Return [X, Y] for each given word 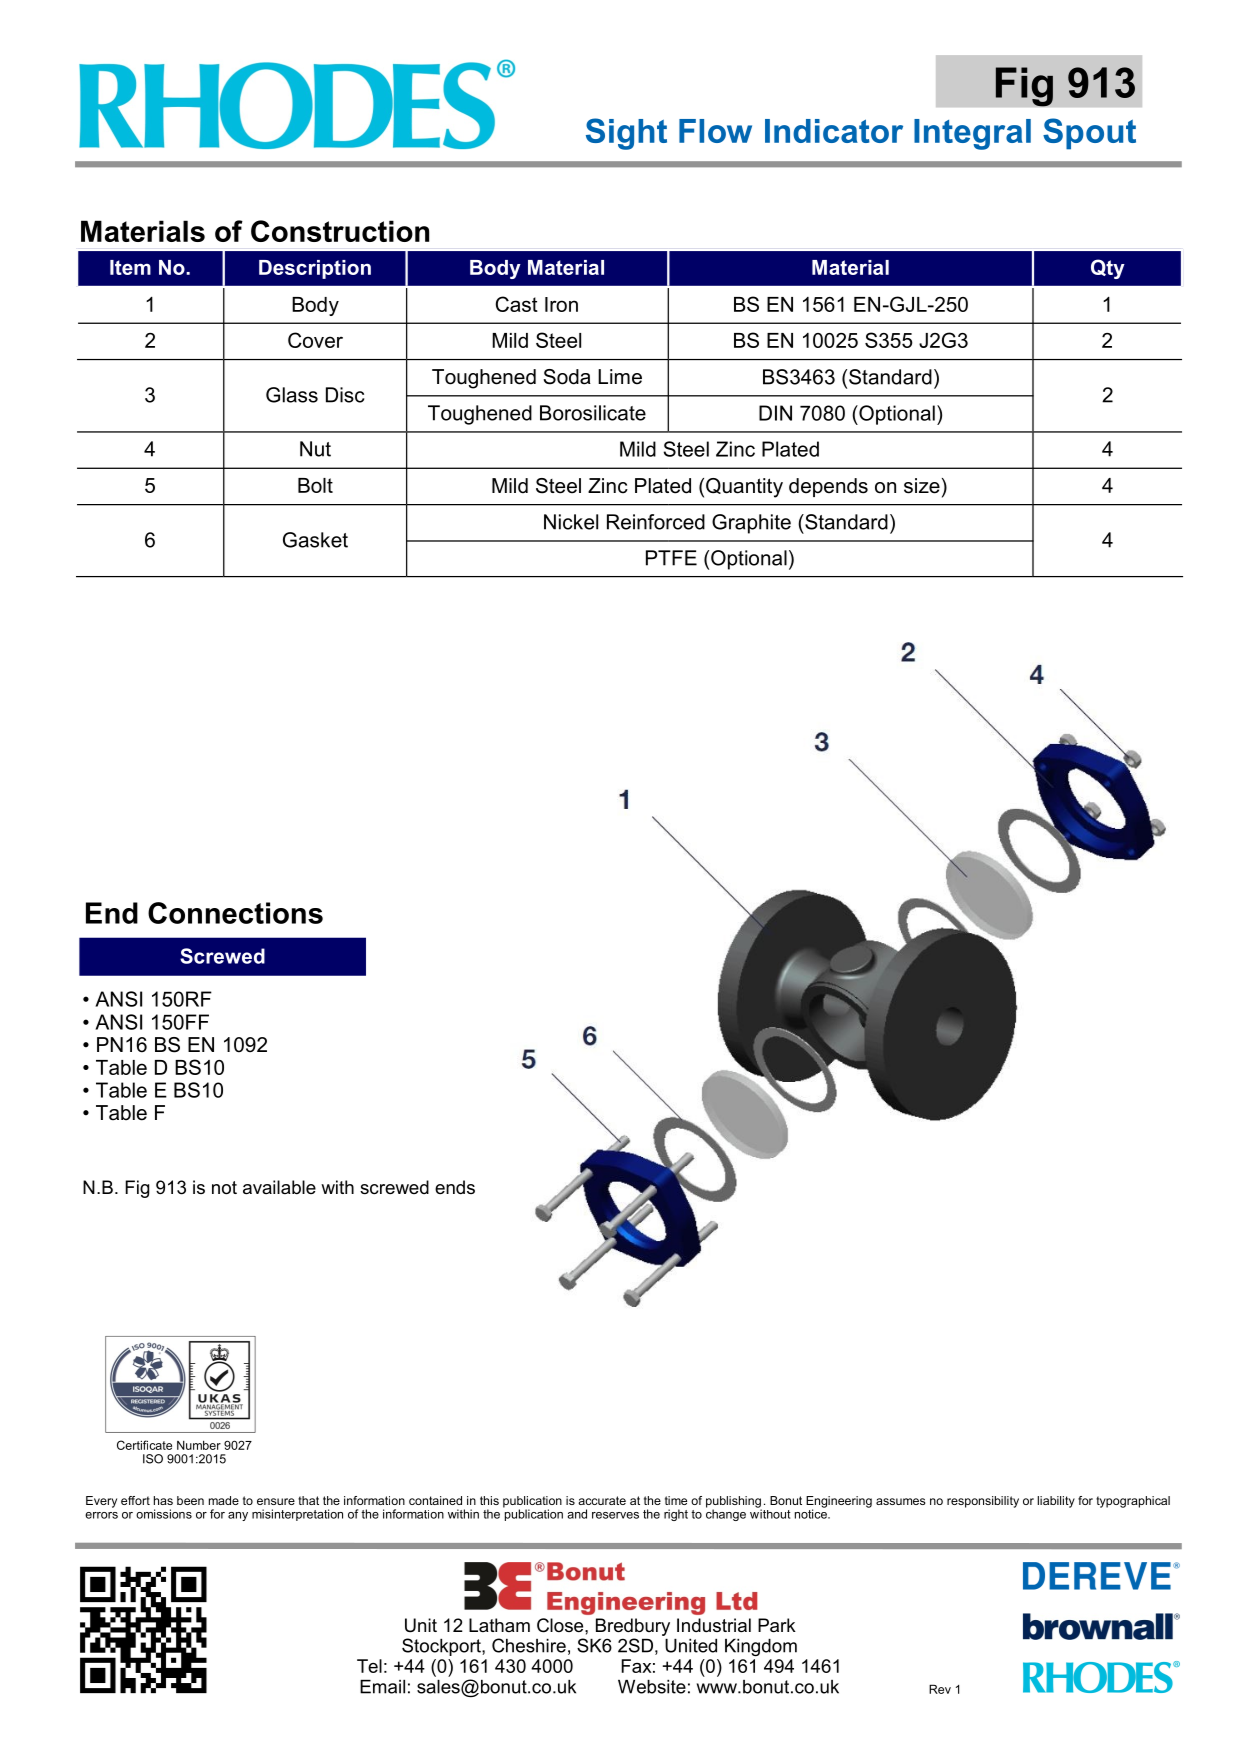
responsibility [983, 1502]
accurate [602, 1500]
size [922, 486]
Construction [340, 231]
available [279, 1187]
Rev [940, 1689]
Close [561, 1625]
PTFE [671, 558]
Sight [626, 134]
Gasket [315, 540]
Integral [972, 134]
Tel [369, 1666]
